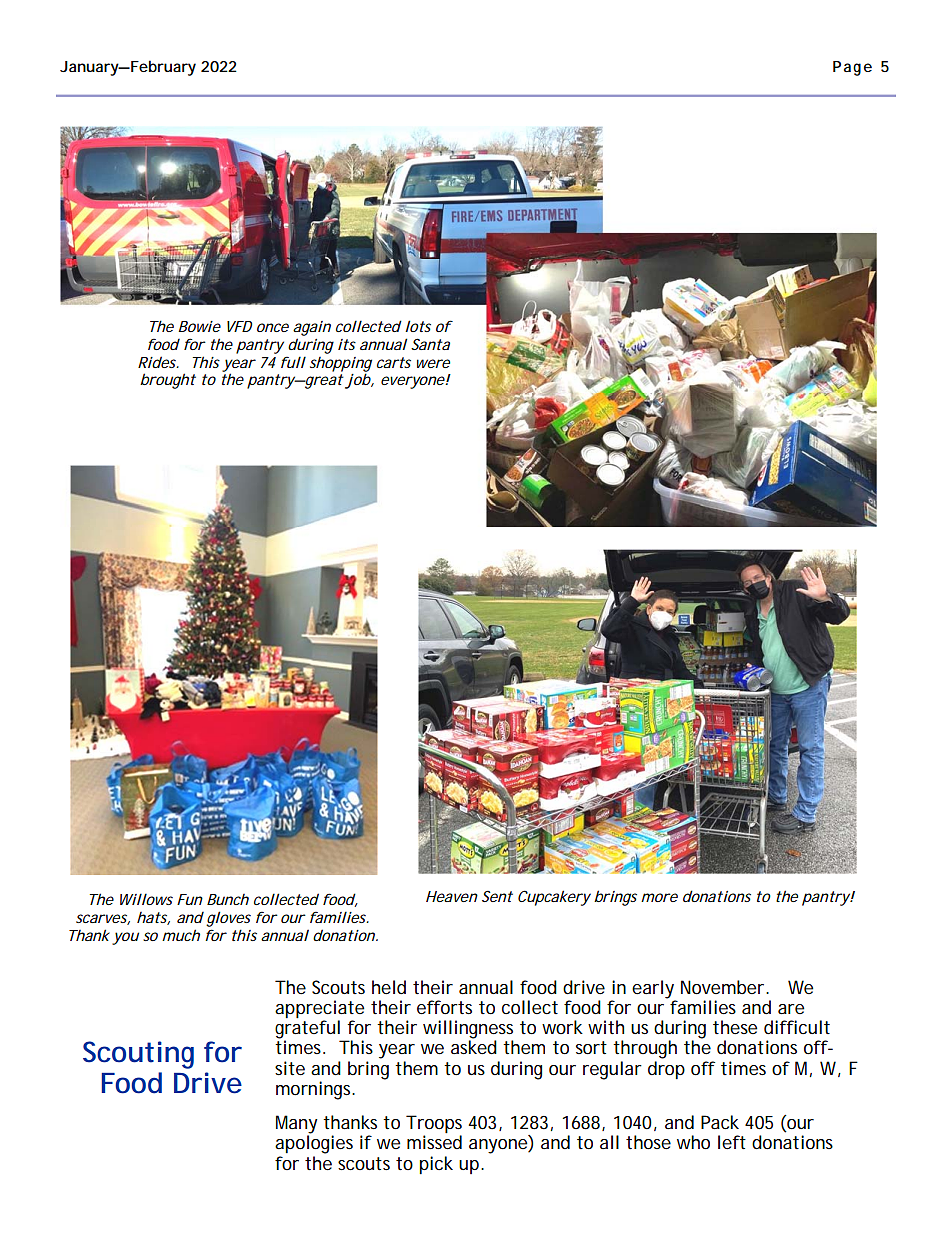 This image has height=1233, width=952. I want to click on lots, so click(418, 326).
